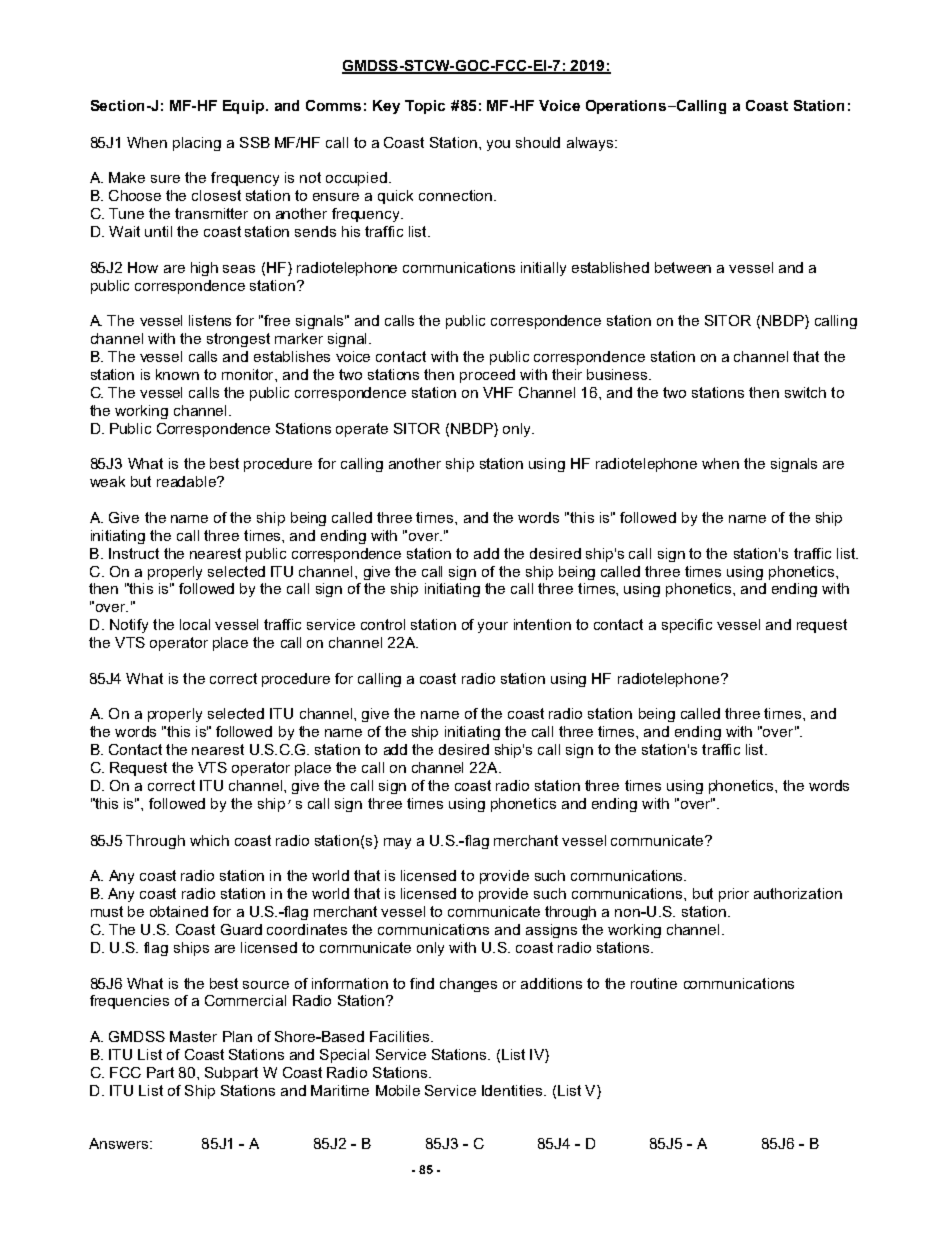  I want to click on your, so click(493, 627).
